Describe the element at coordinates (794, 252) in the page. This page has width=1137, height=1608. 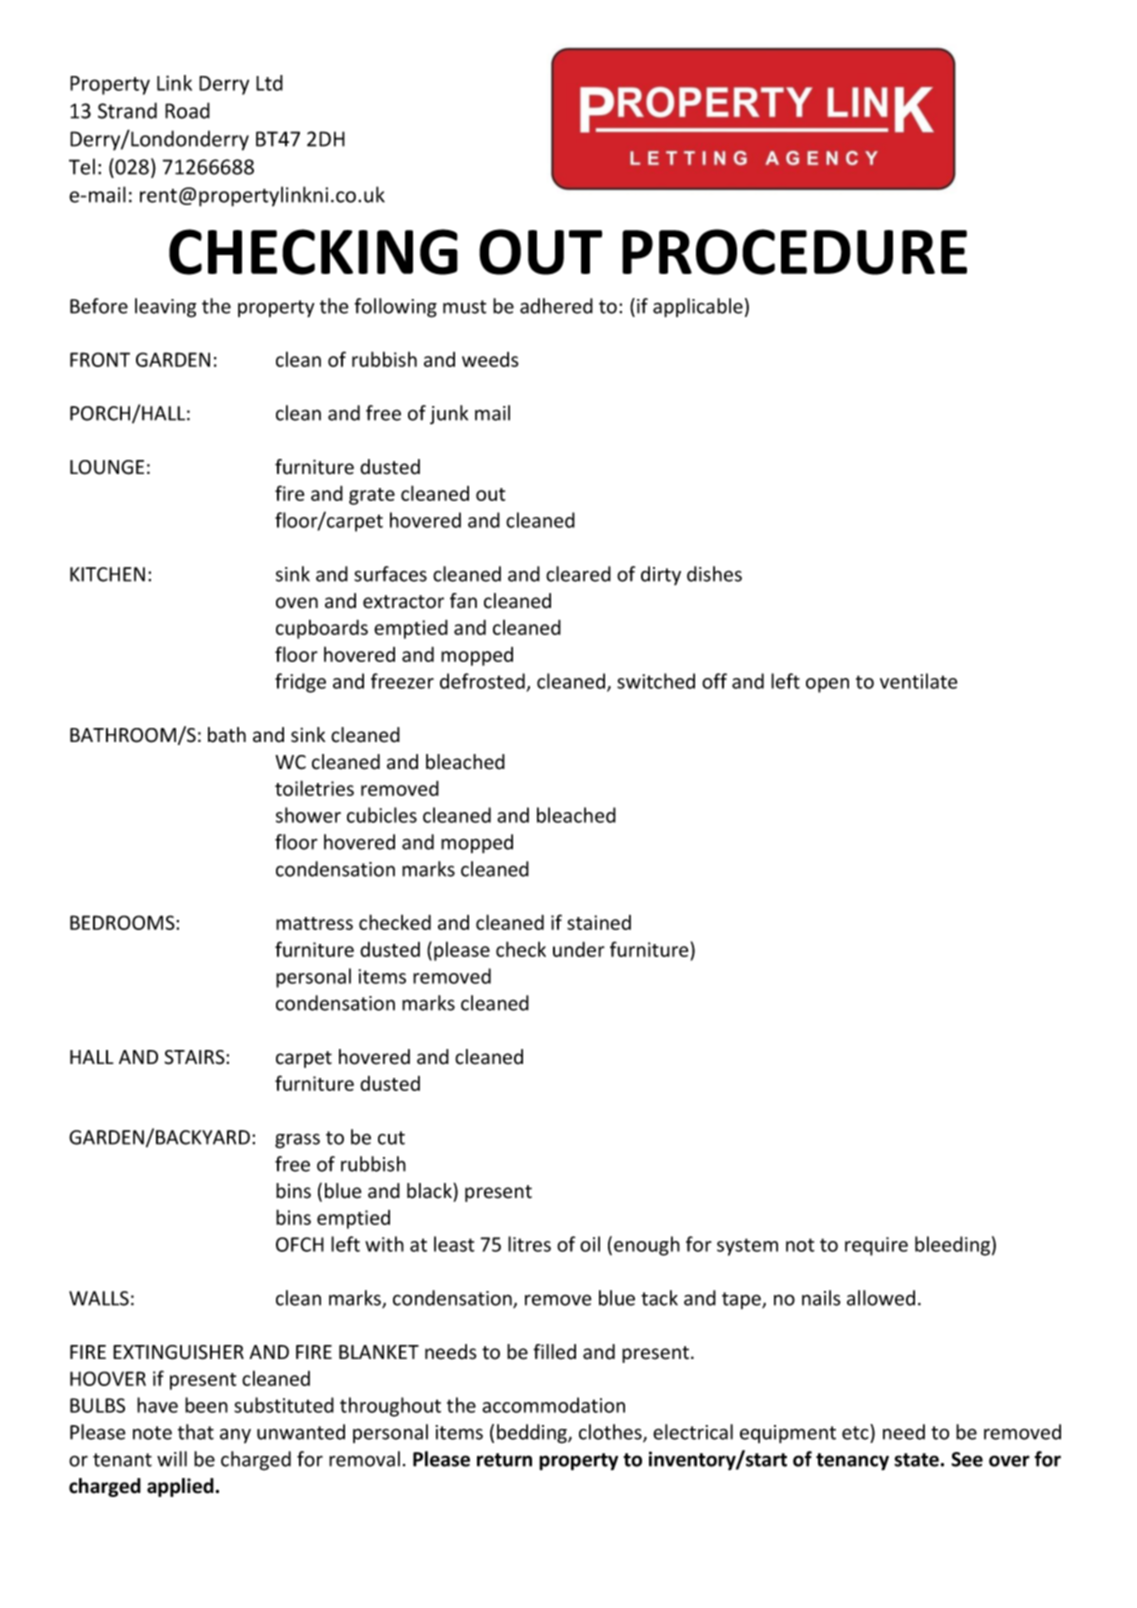
I see `PROCEDURE` at that location.
